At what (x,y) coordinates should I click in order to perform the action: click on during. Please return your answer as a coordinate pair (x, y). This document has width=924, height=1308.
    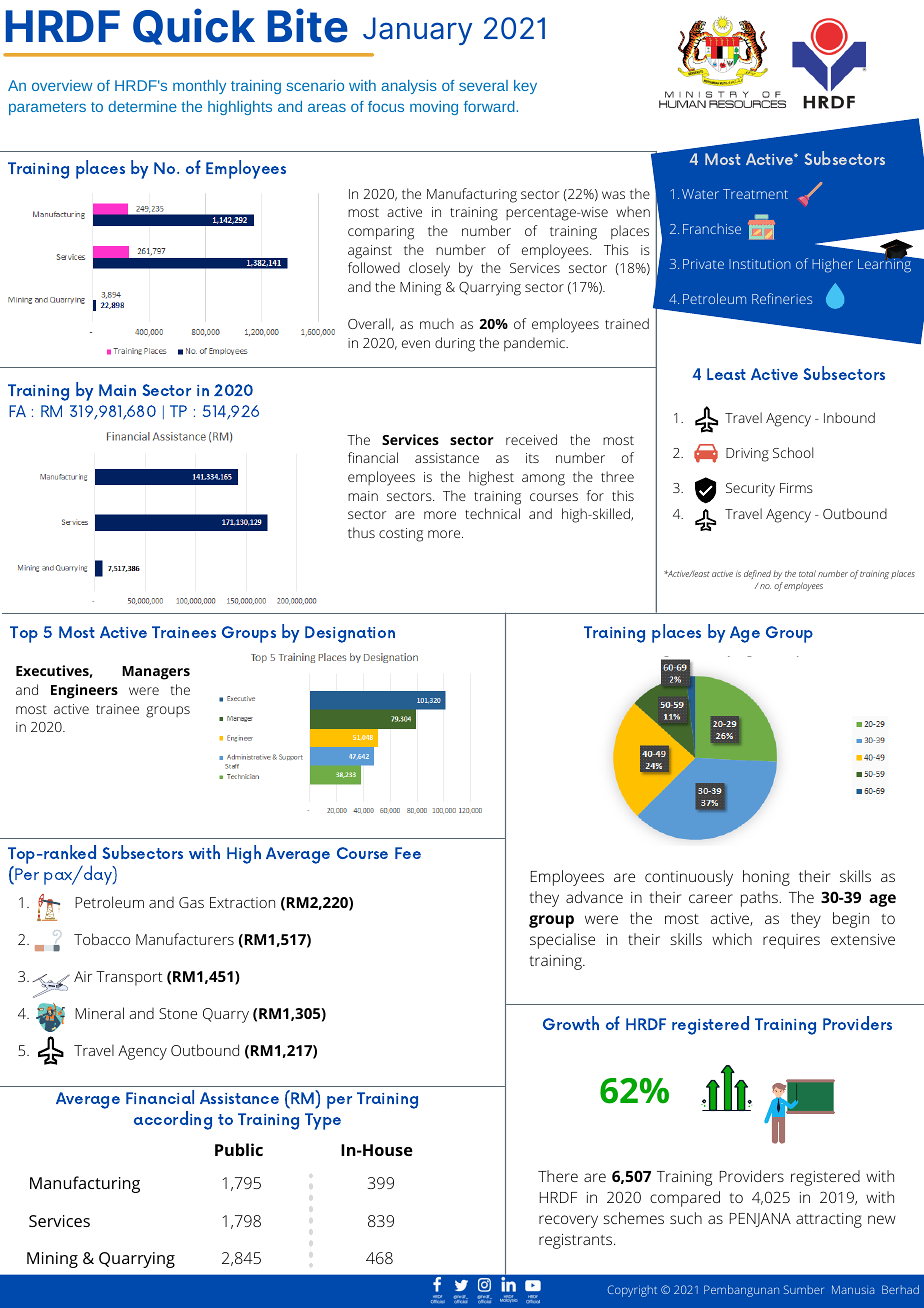
    Looking at the image, I should click on (455, 344).
